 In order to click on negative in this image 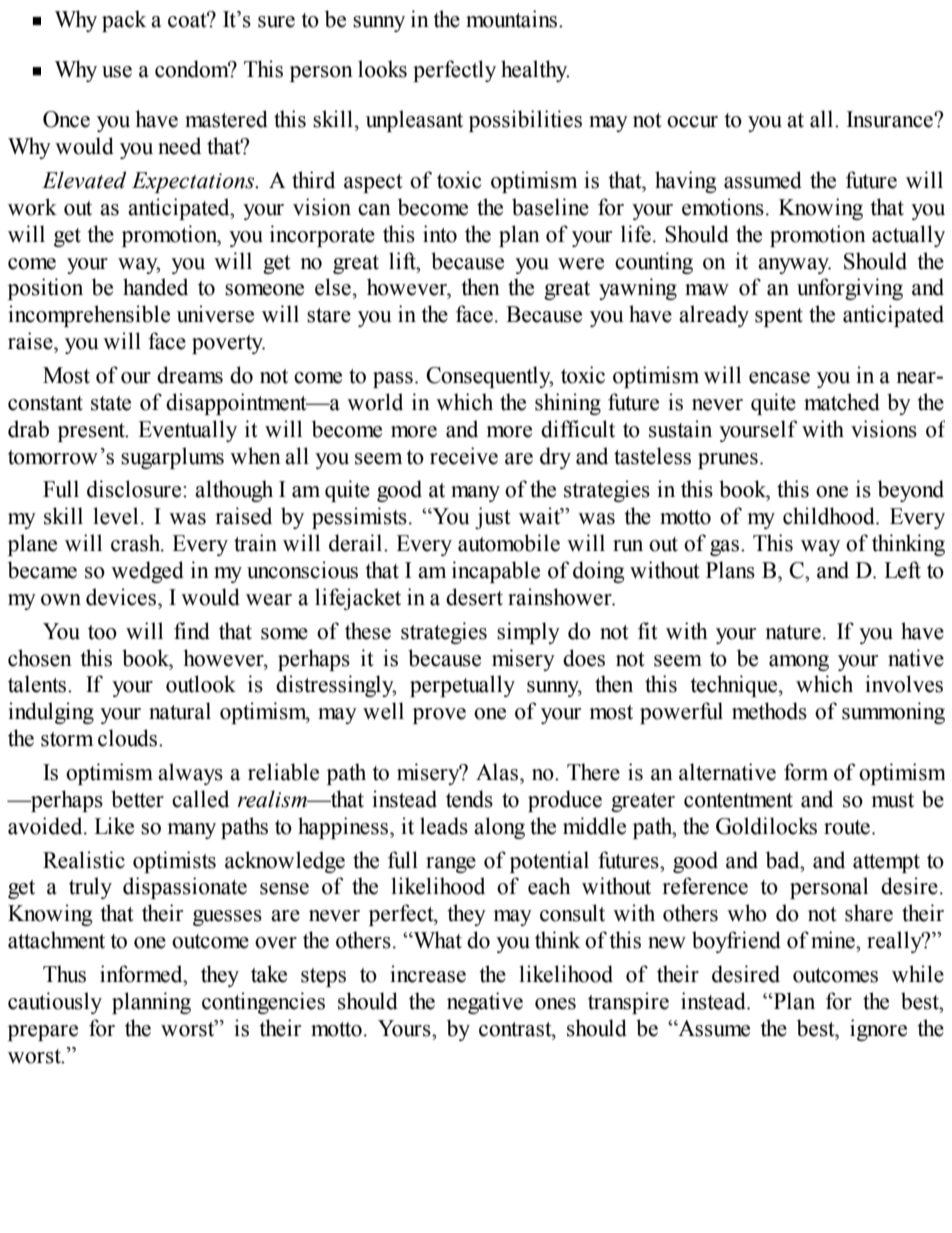, I will do `click(485, 1003)`.
